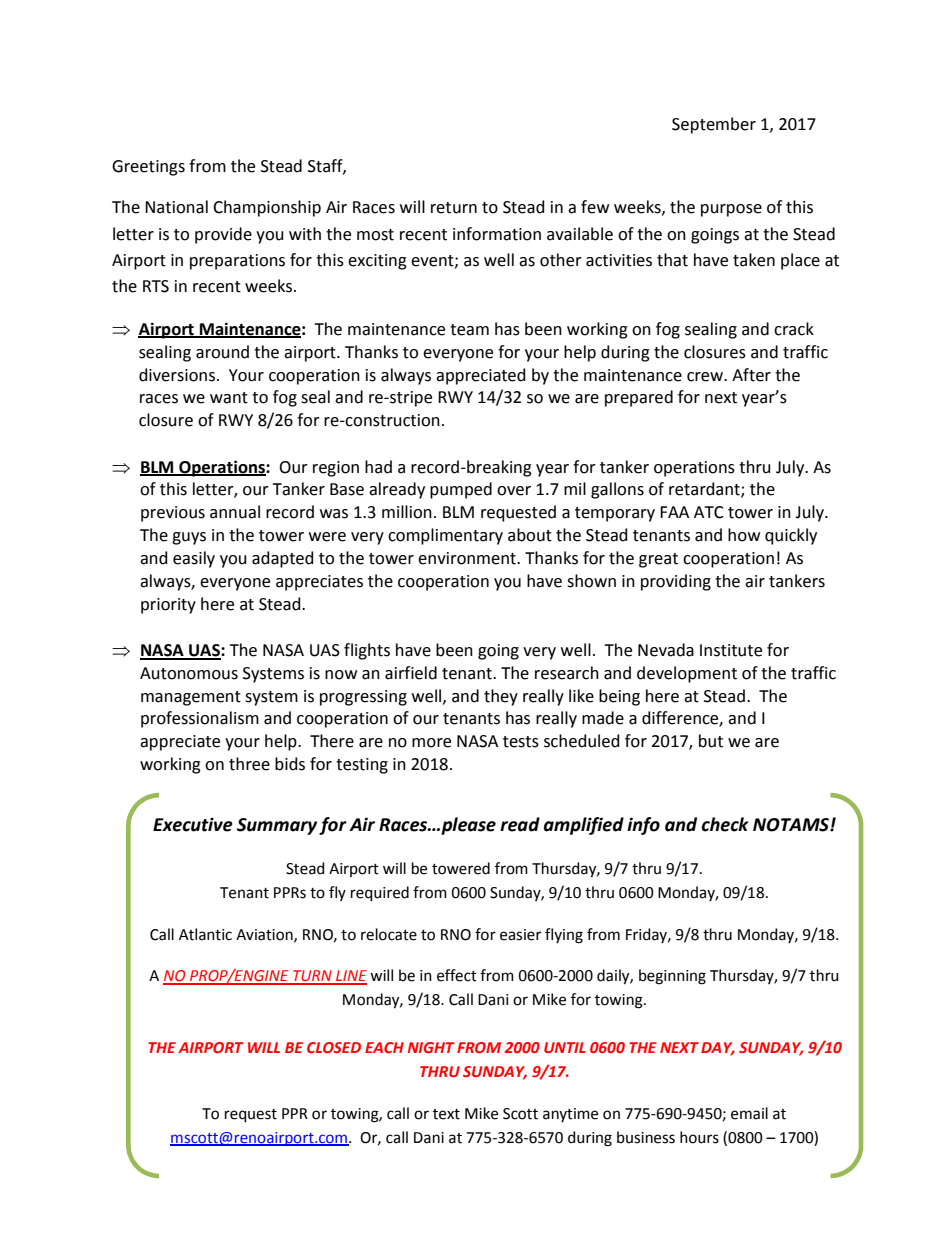 This screenshot has width=952, height=1233. Describe the element at coordinates (731, 650) in the screenshot. I see `Institute` at that location.
